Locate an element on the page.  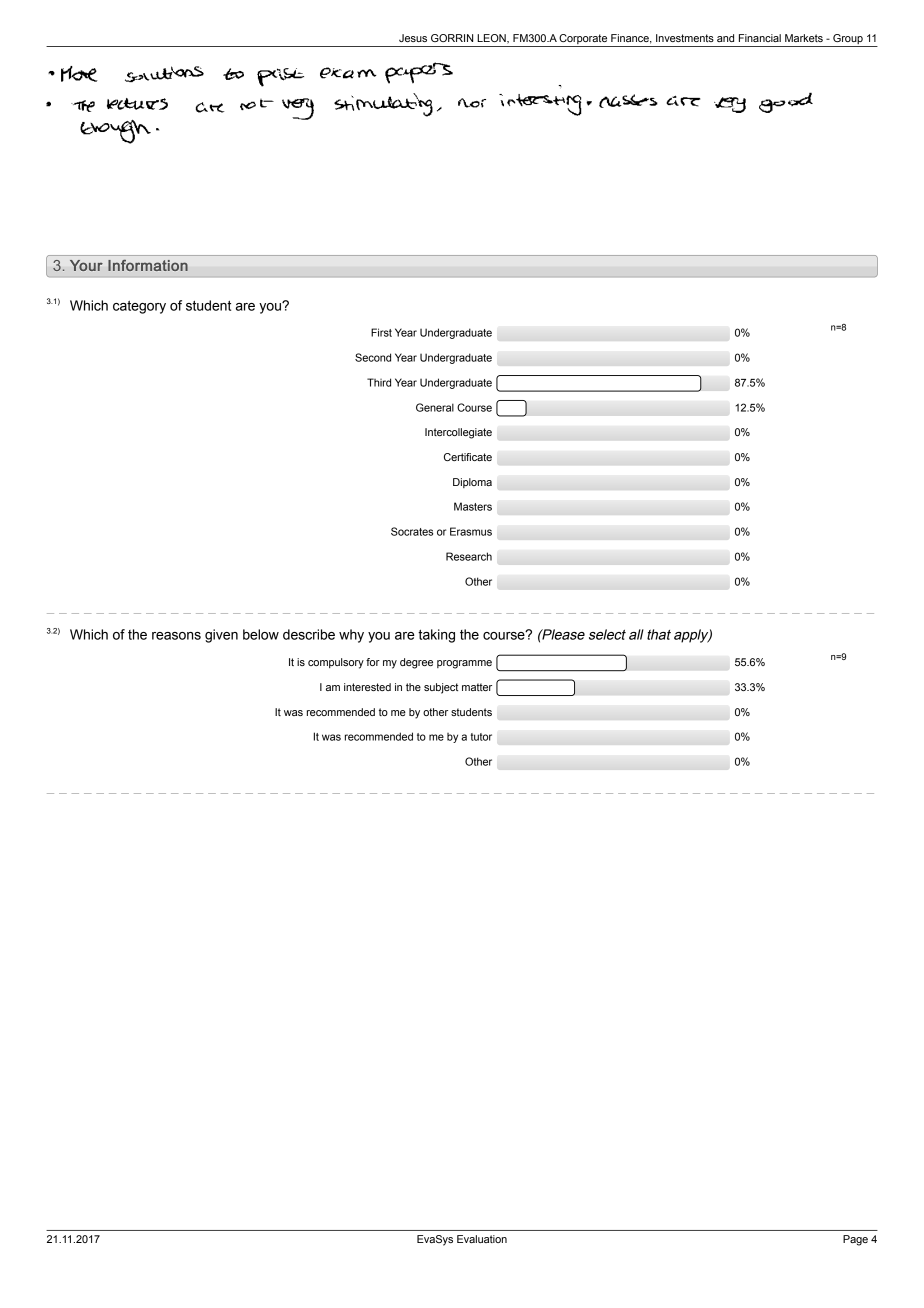
Evaluation is located at coordinates (482, 1239).
